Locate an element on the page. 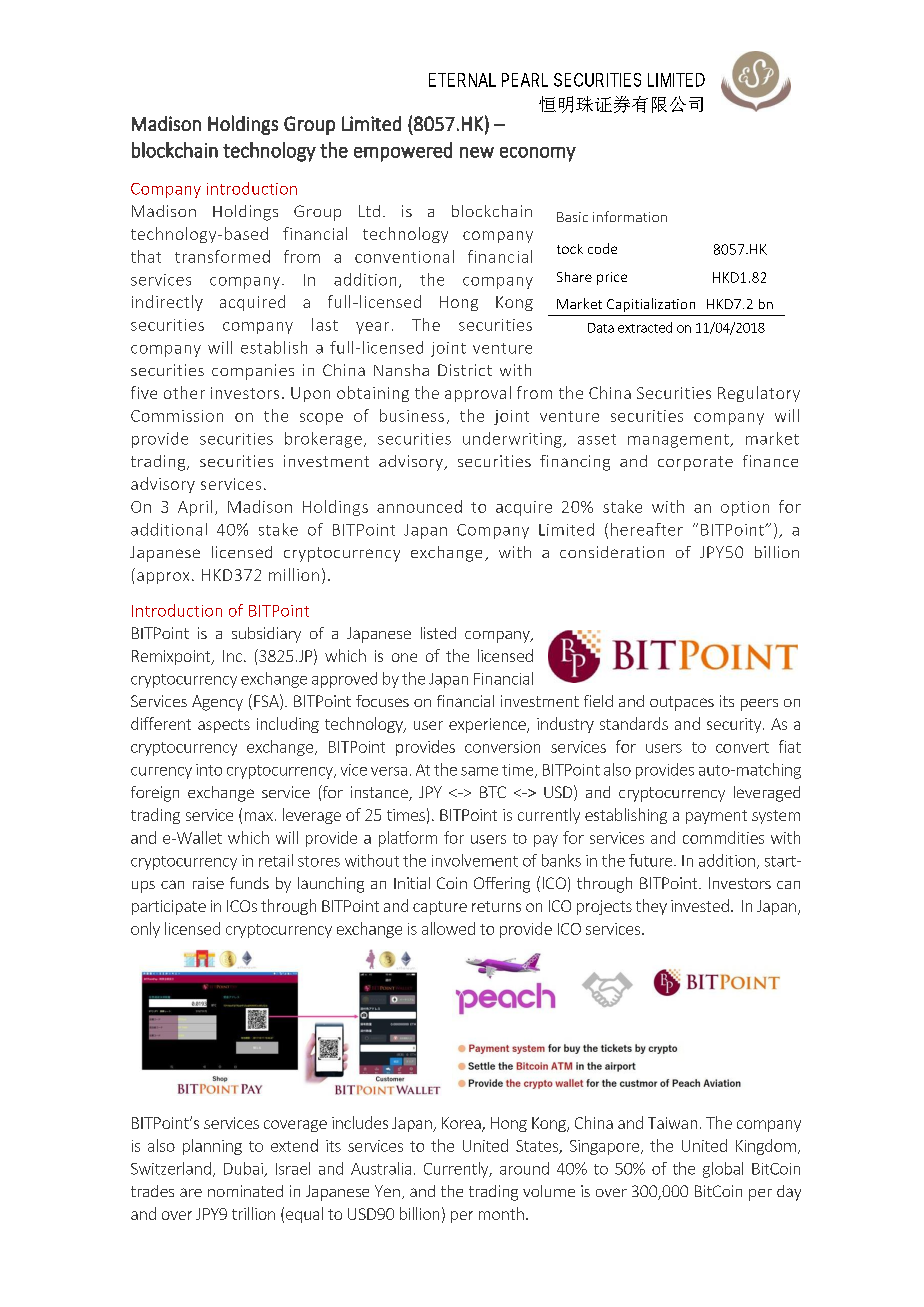 The height and width of the page is (1307, 924). transformed is located at coordinates (222, 256).
